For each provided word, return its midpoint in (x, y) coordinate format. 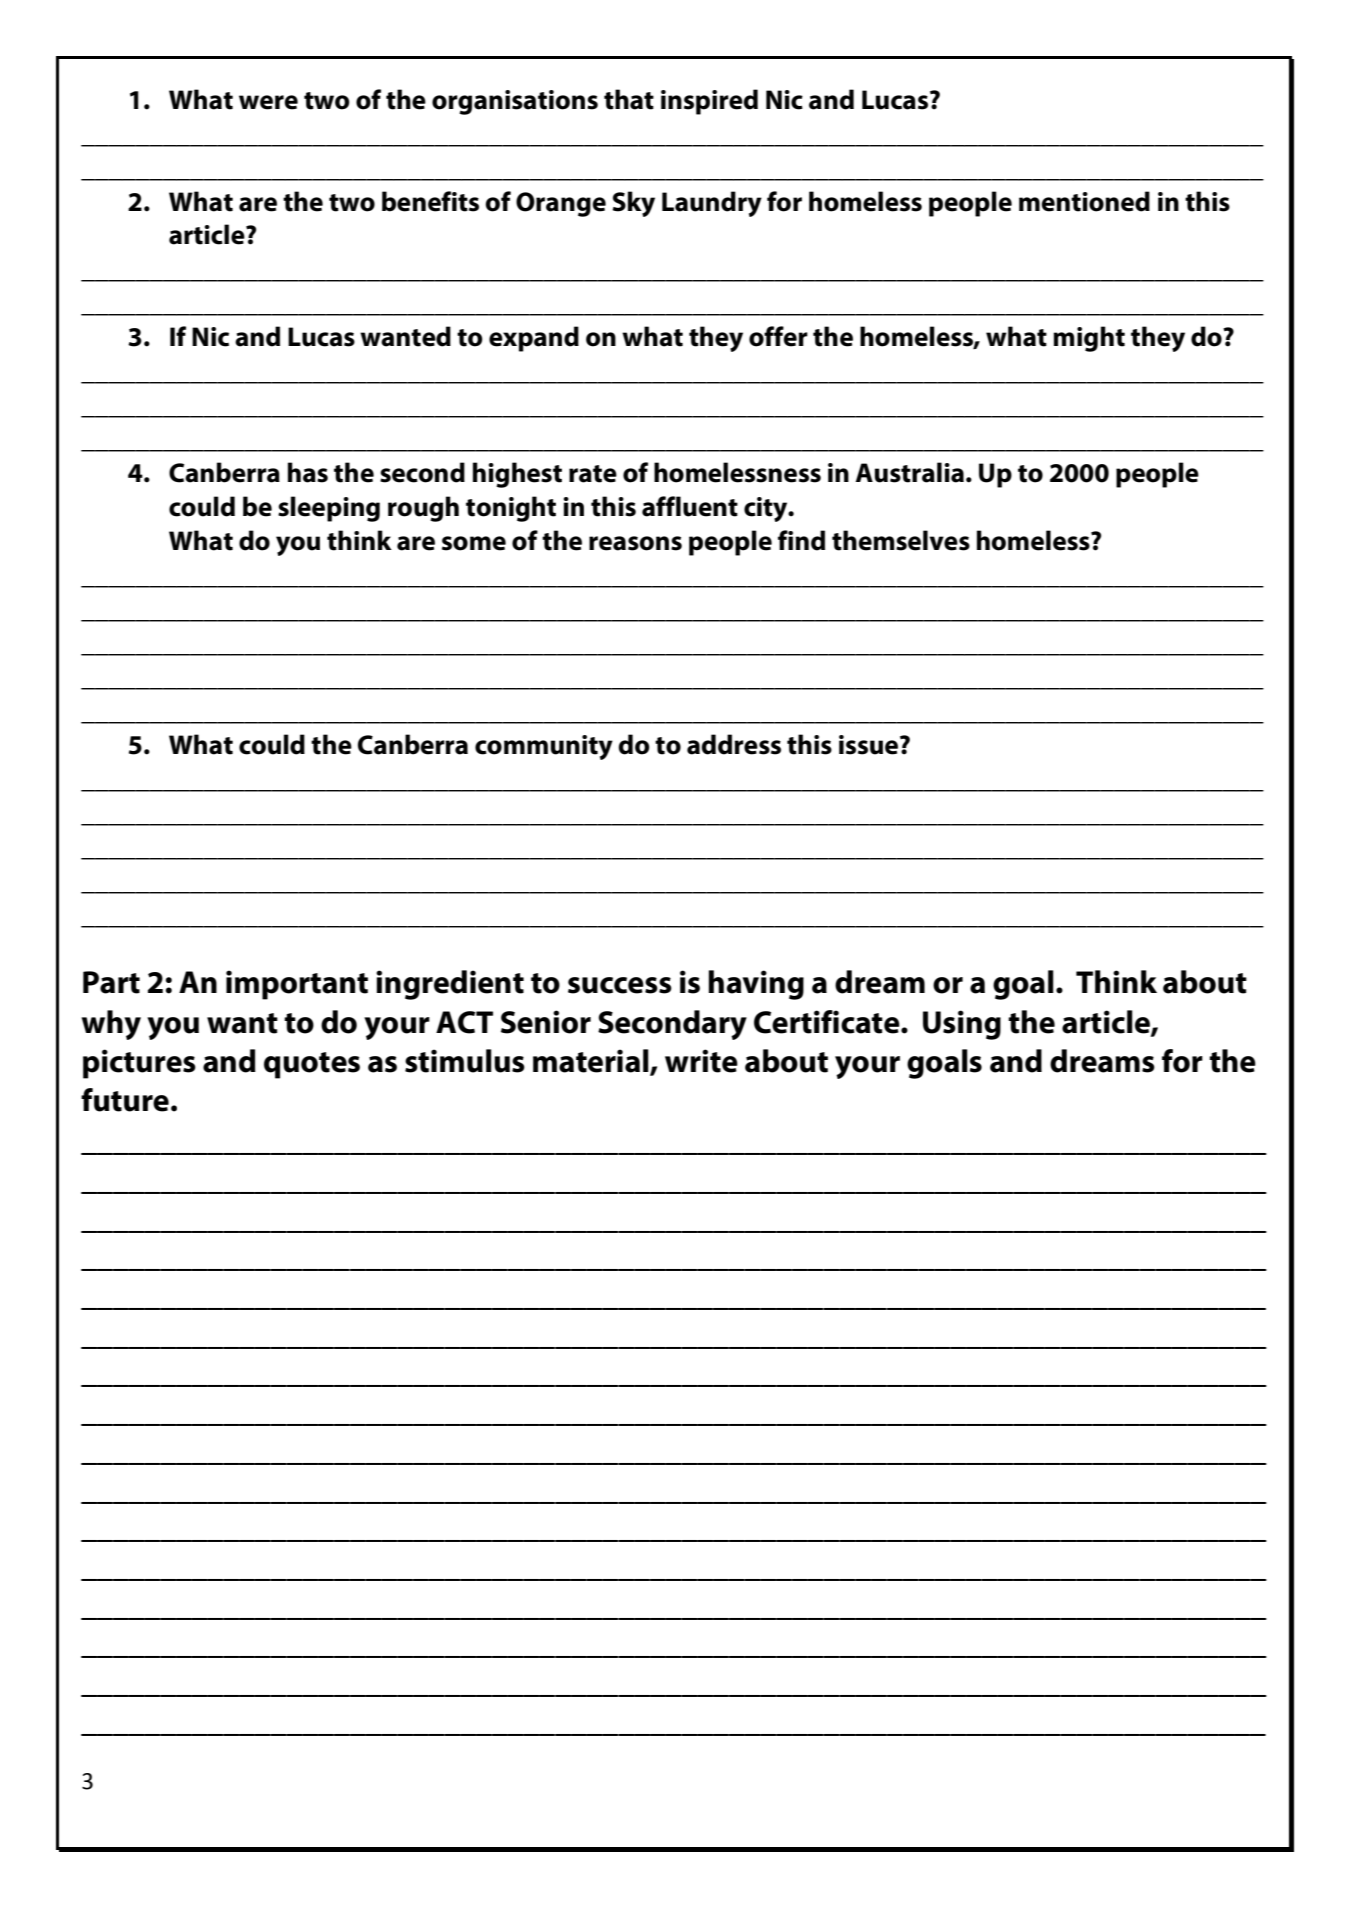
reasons (635, 543)
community (544, 747)
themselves (901, 540)
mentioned (1084, 201)
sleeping (329, 509)
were (268, 102)
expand (534, 339)
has (308, 472)
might (1089, 339)
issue (868, 745)
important (297, 985)
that (629, 99)
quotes (312, 1065)
